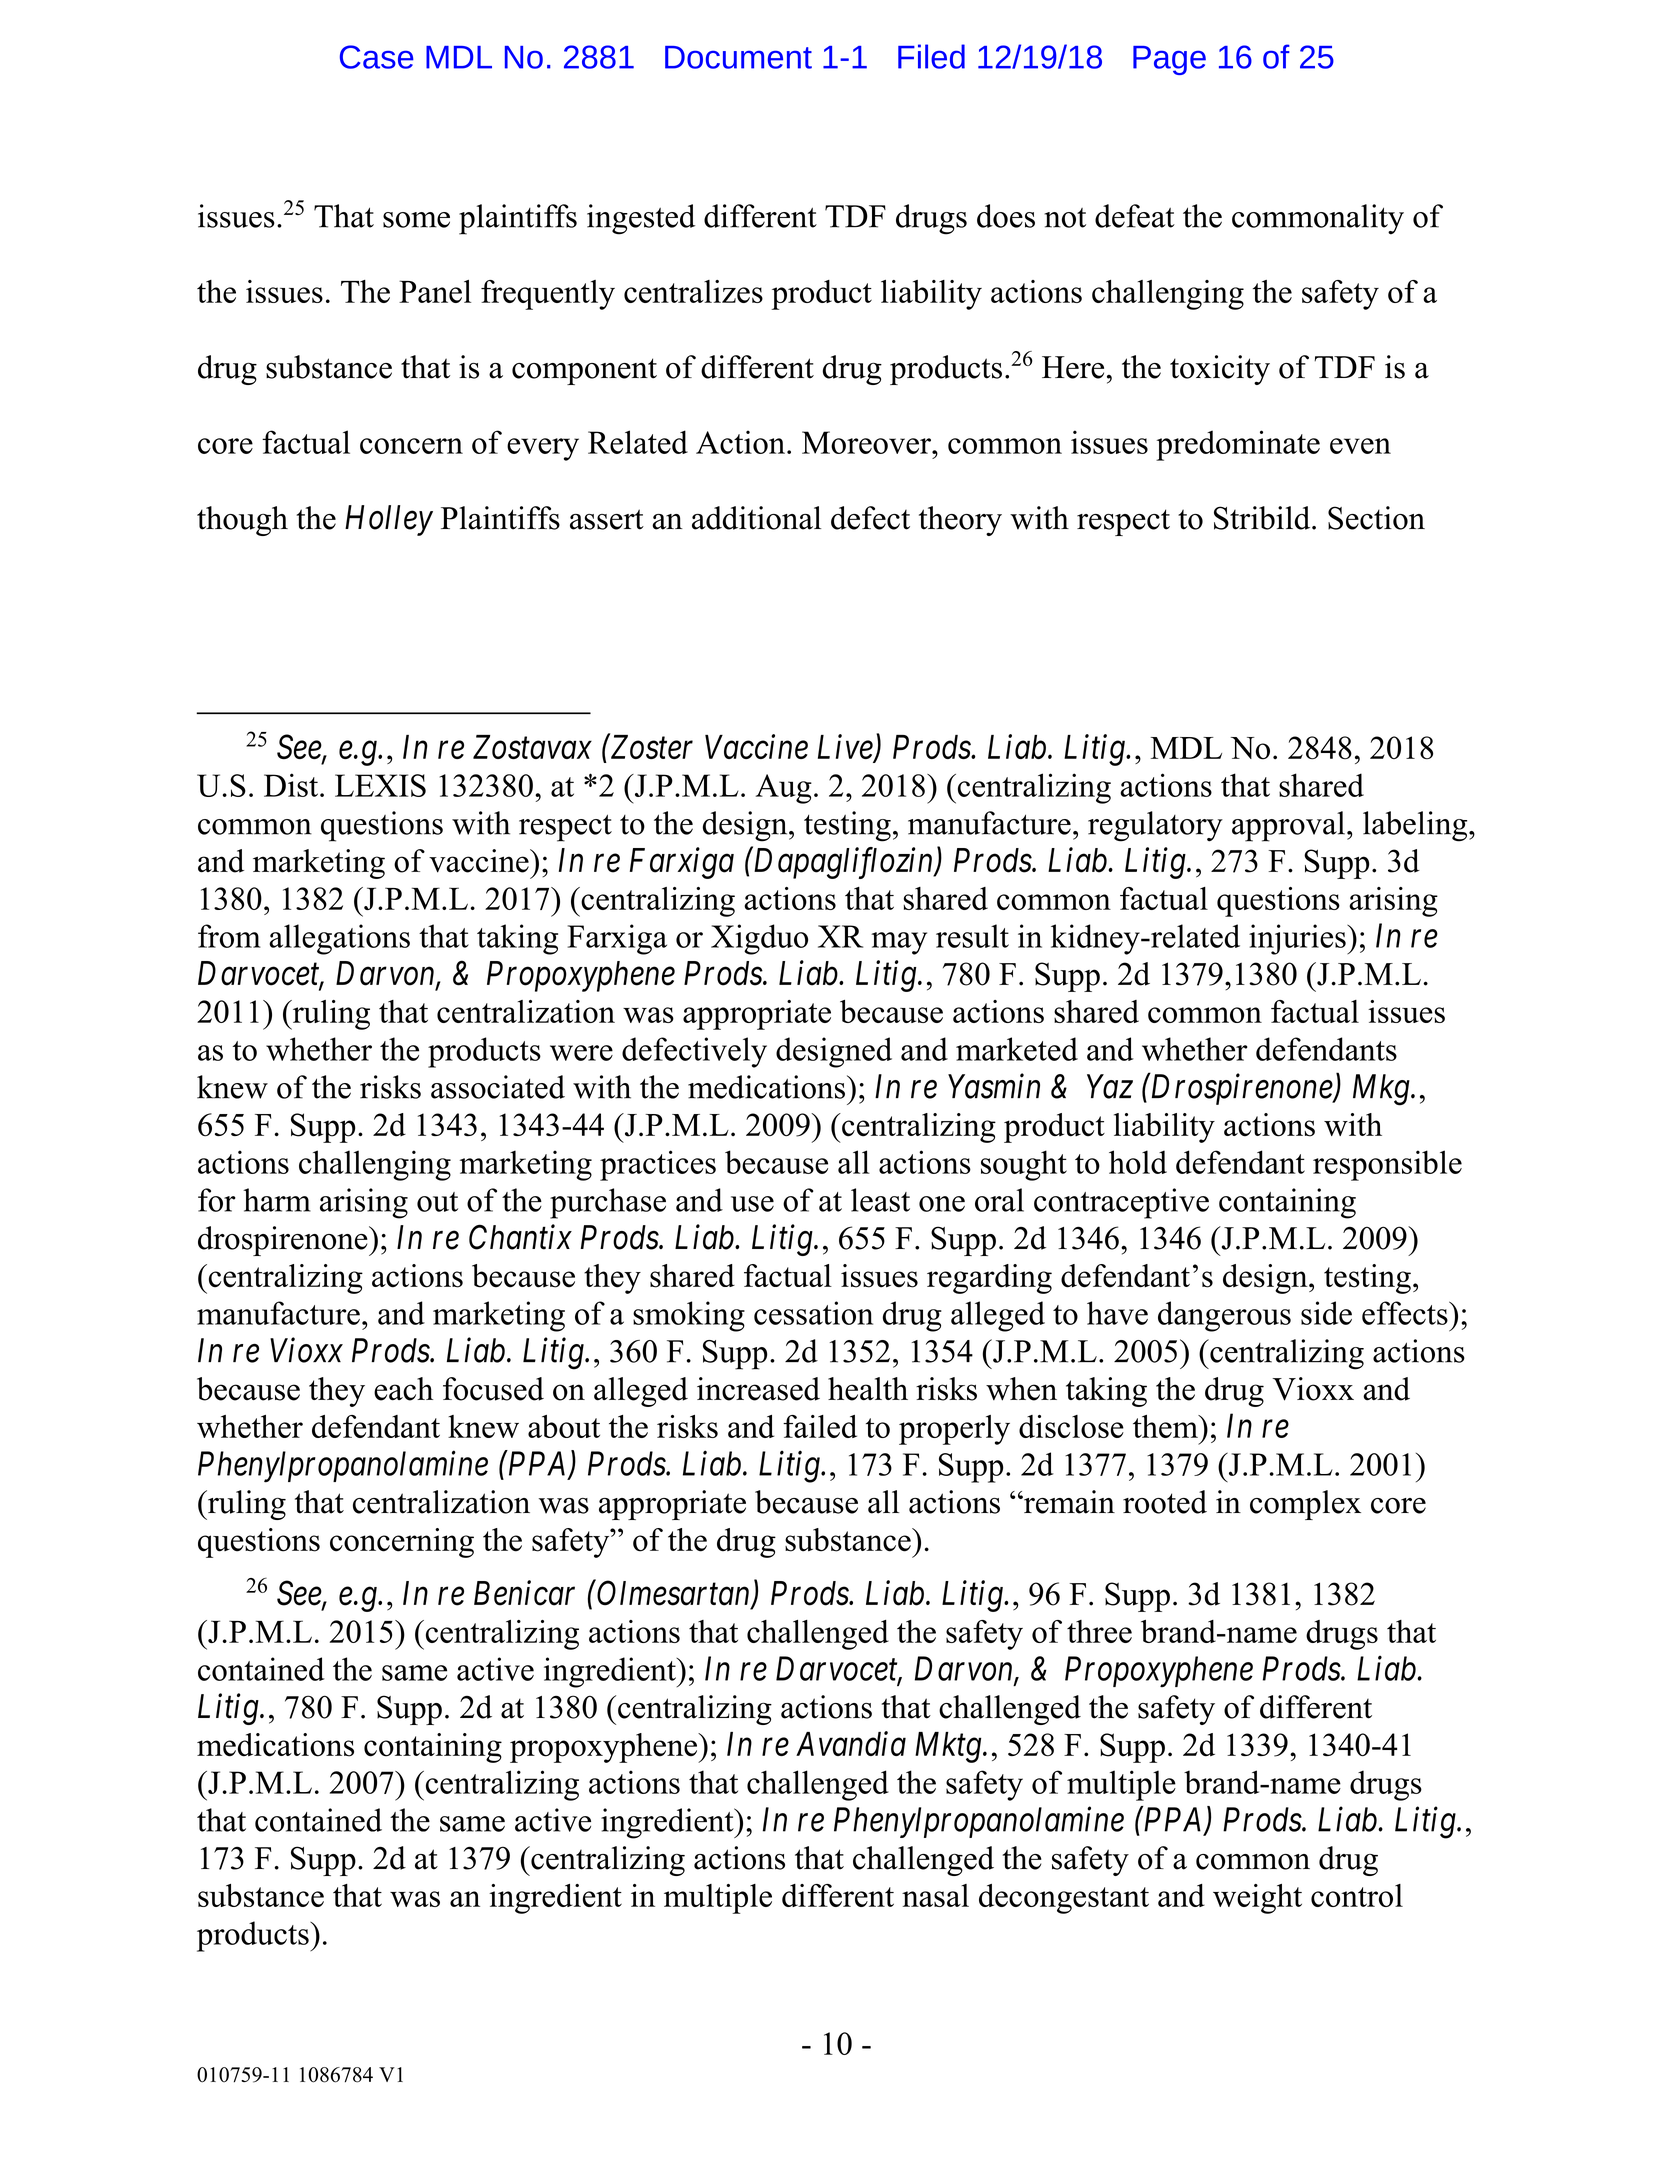  Describe the element at coordinates (339, 939) in the screenshot. I see `allegations` at that location.
